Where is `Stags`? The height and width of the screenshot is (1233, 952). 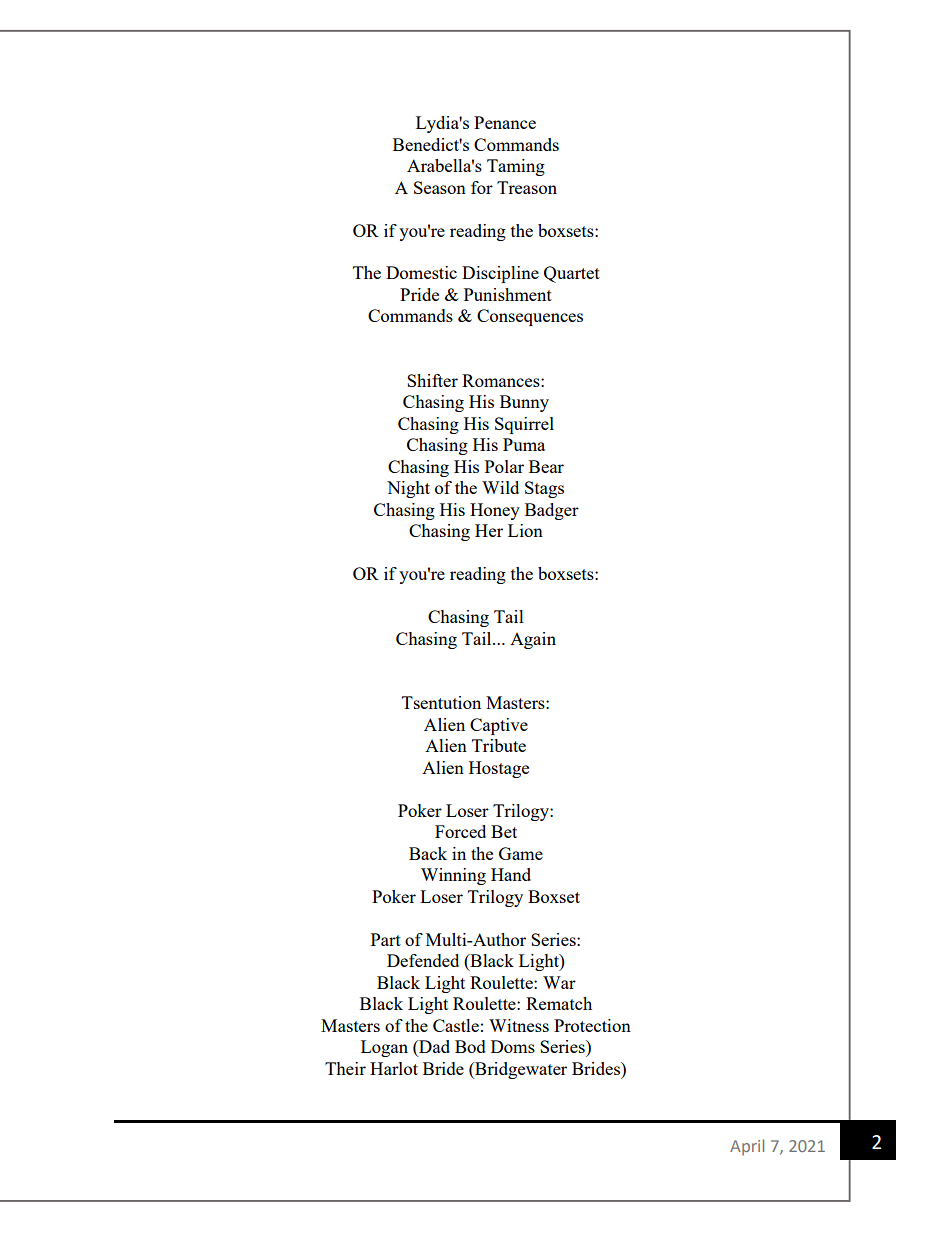 Stags is located at coordinates (544, 489).
